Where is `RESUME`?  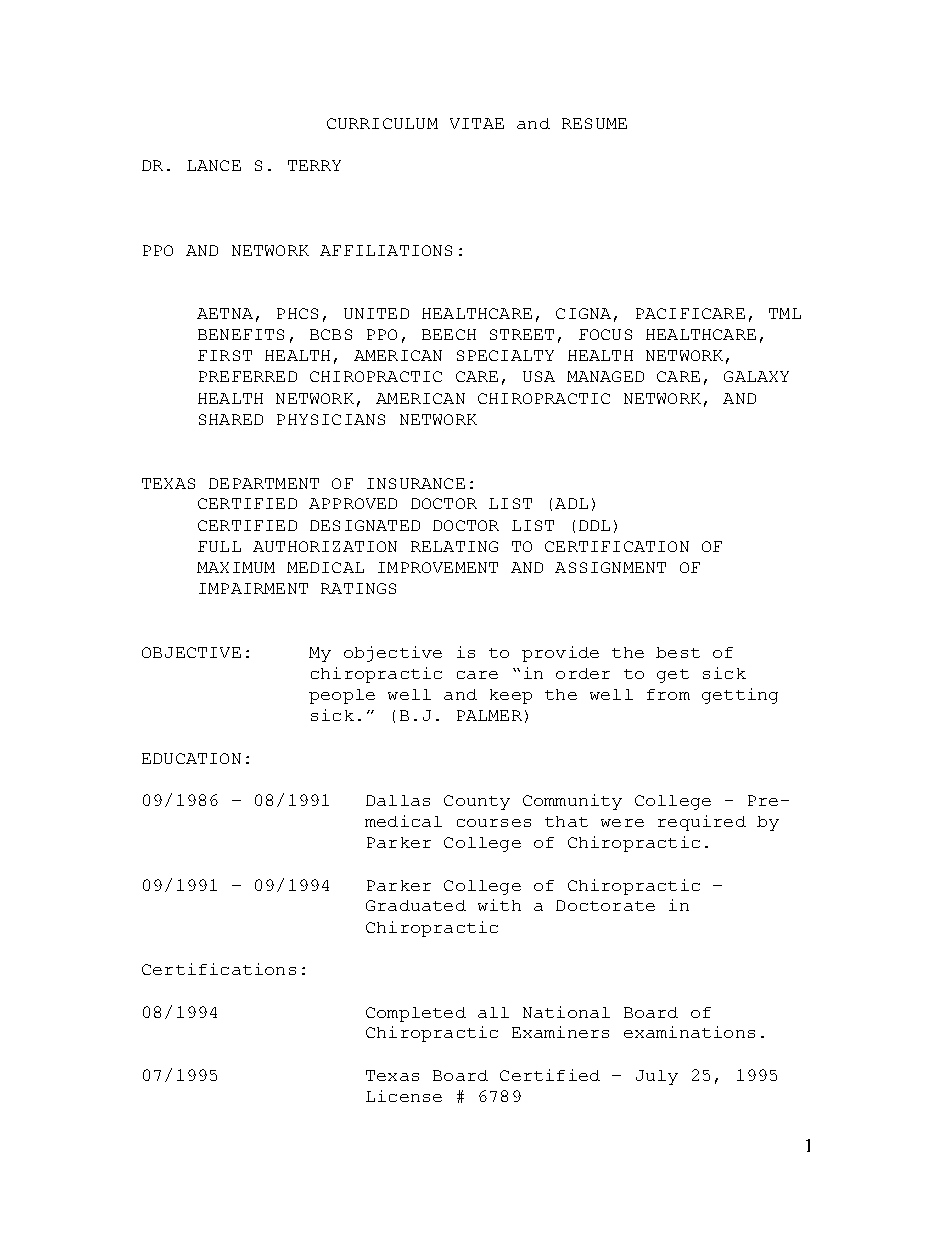
RESUME is located at coordinates (594, 123).
